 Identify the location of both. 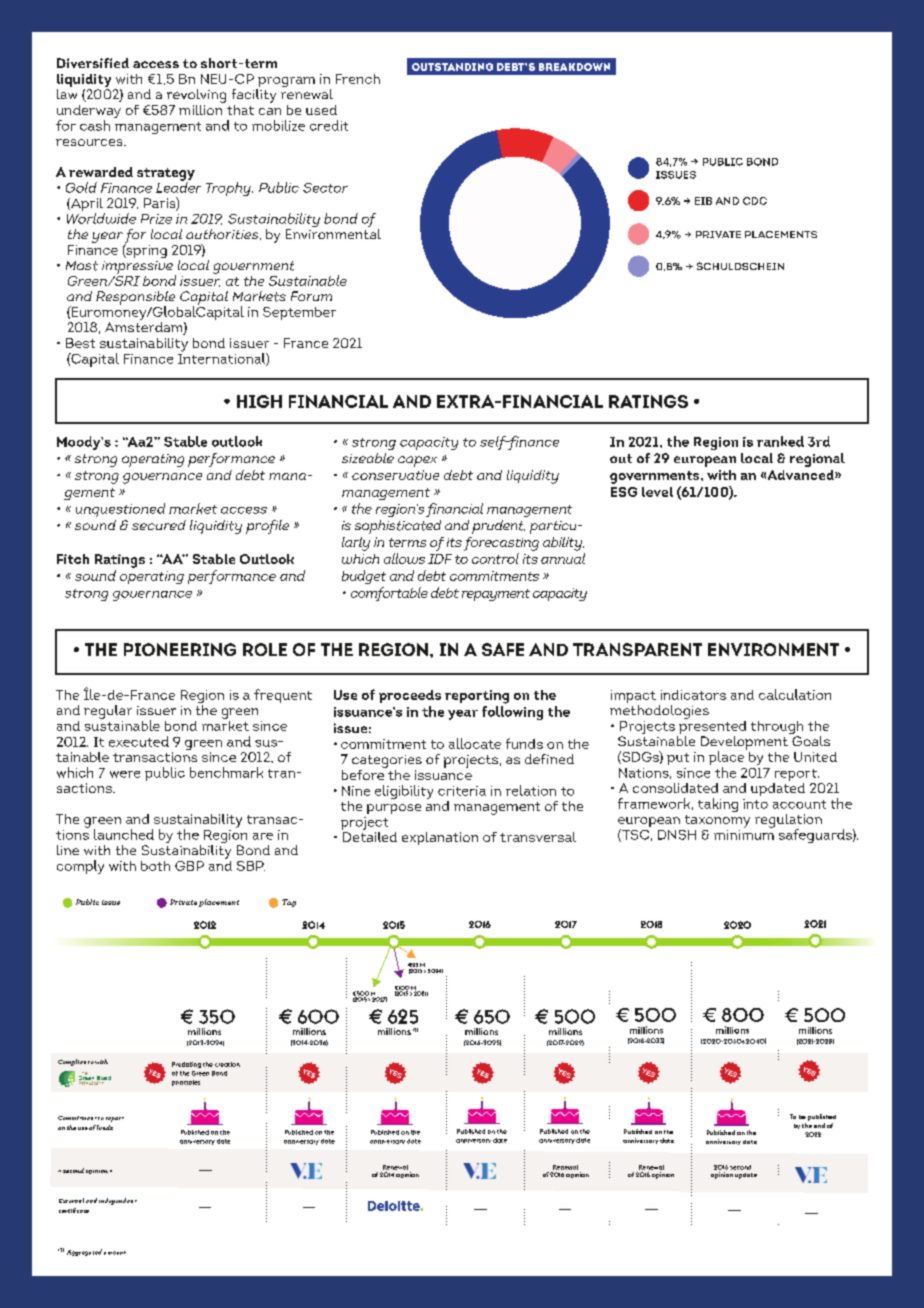
(155, 866).
